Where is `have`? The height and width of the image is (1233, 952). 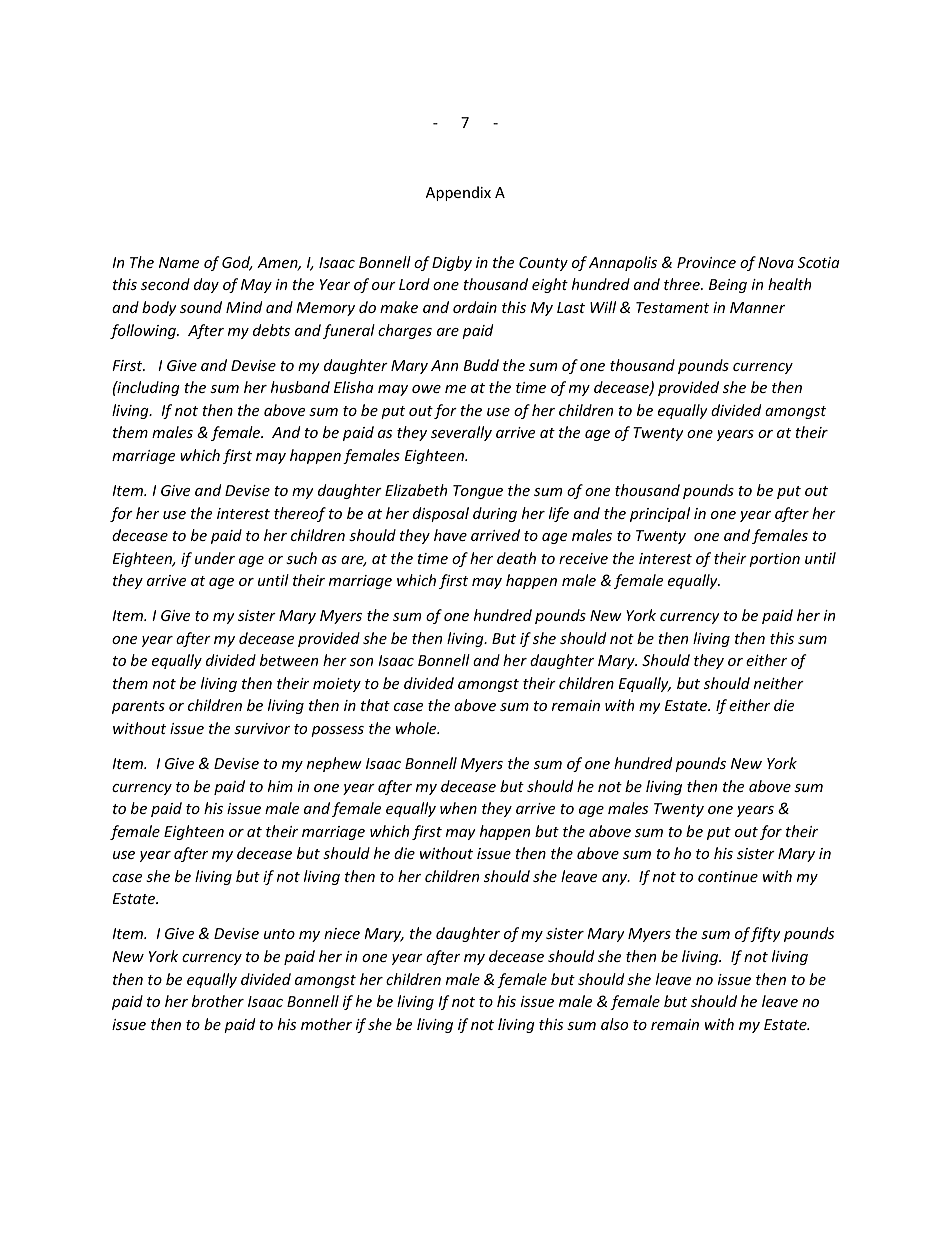
have is located at coordinates (450, 535).
